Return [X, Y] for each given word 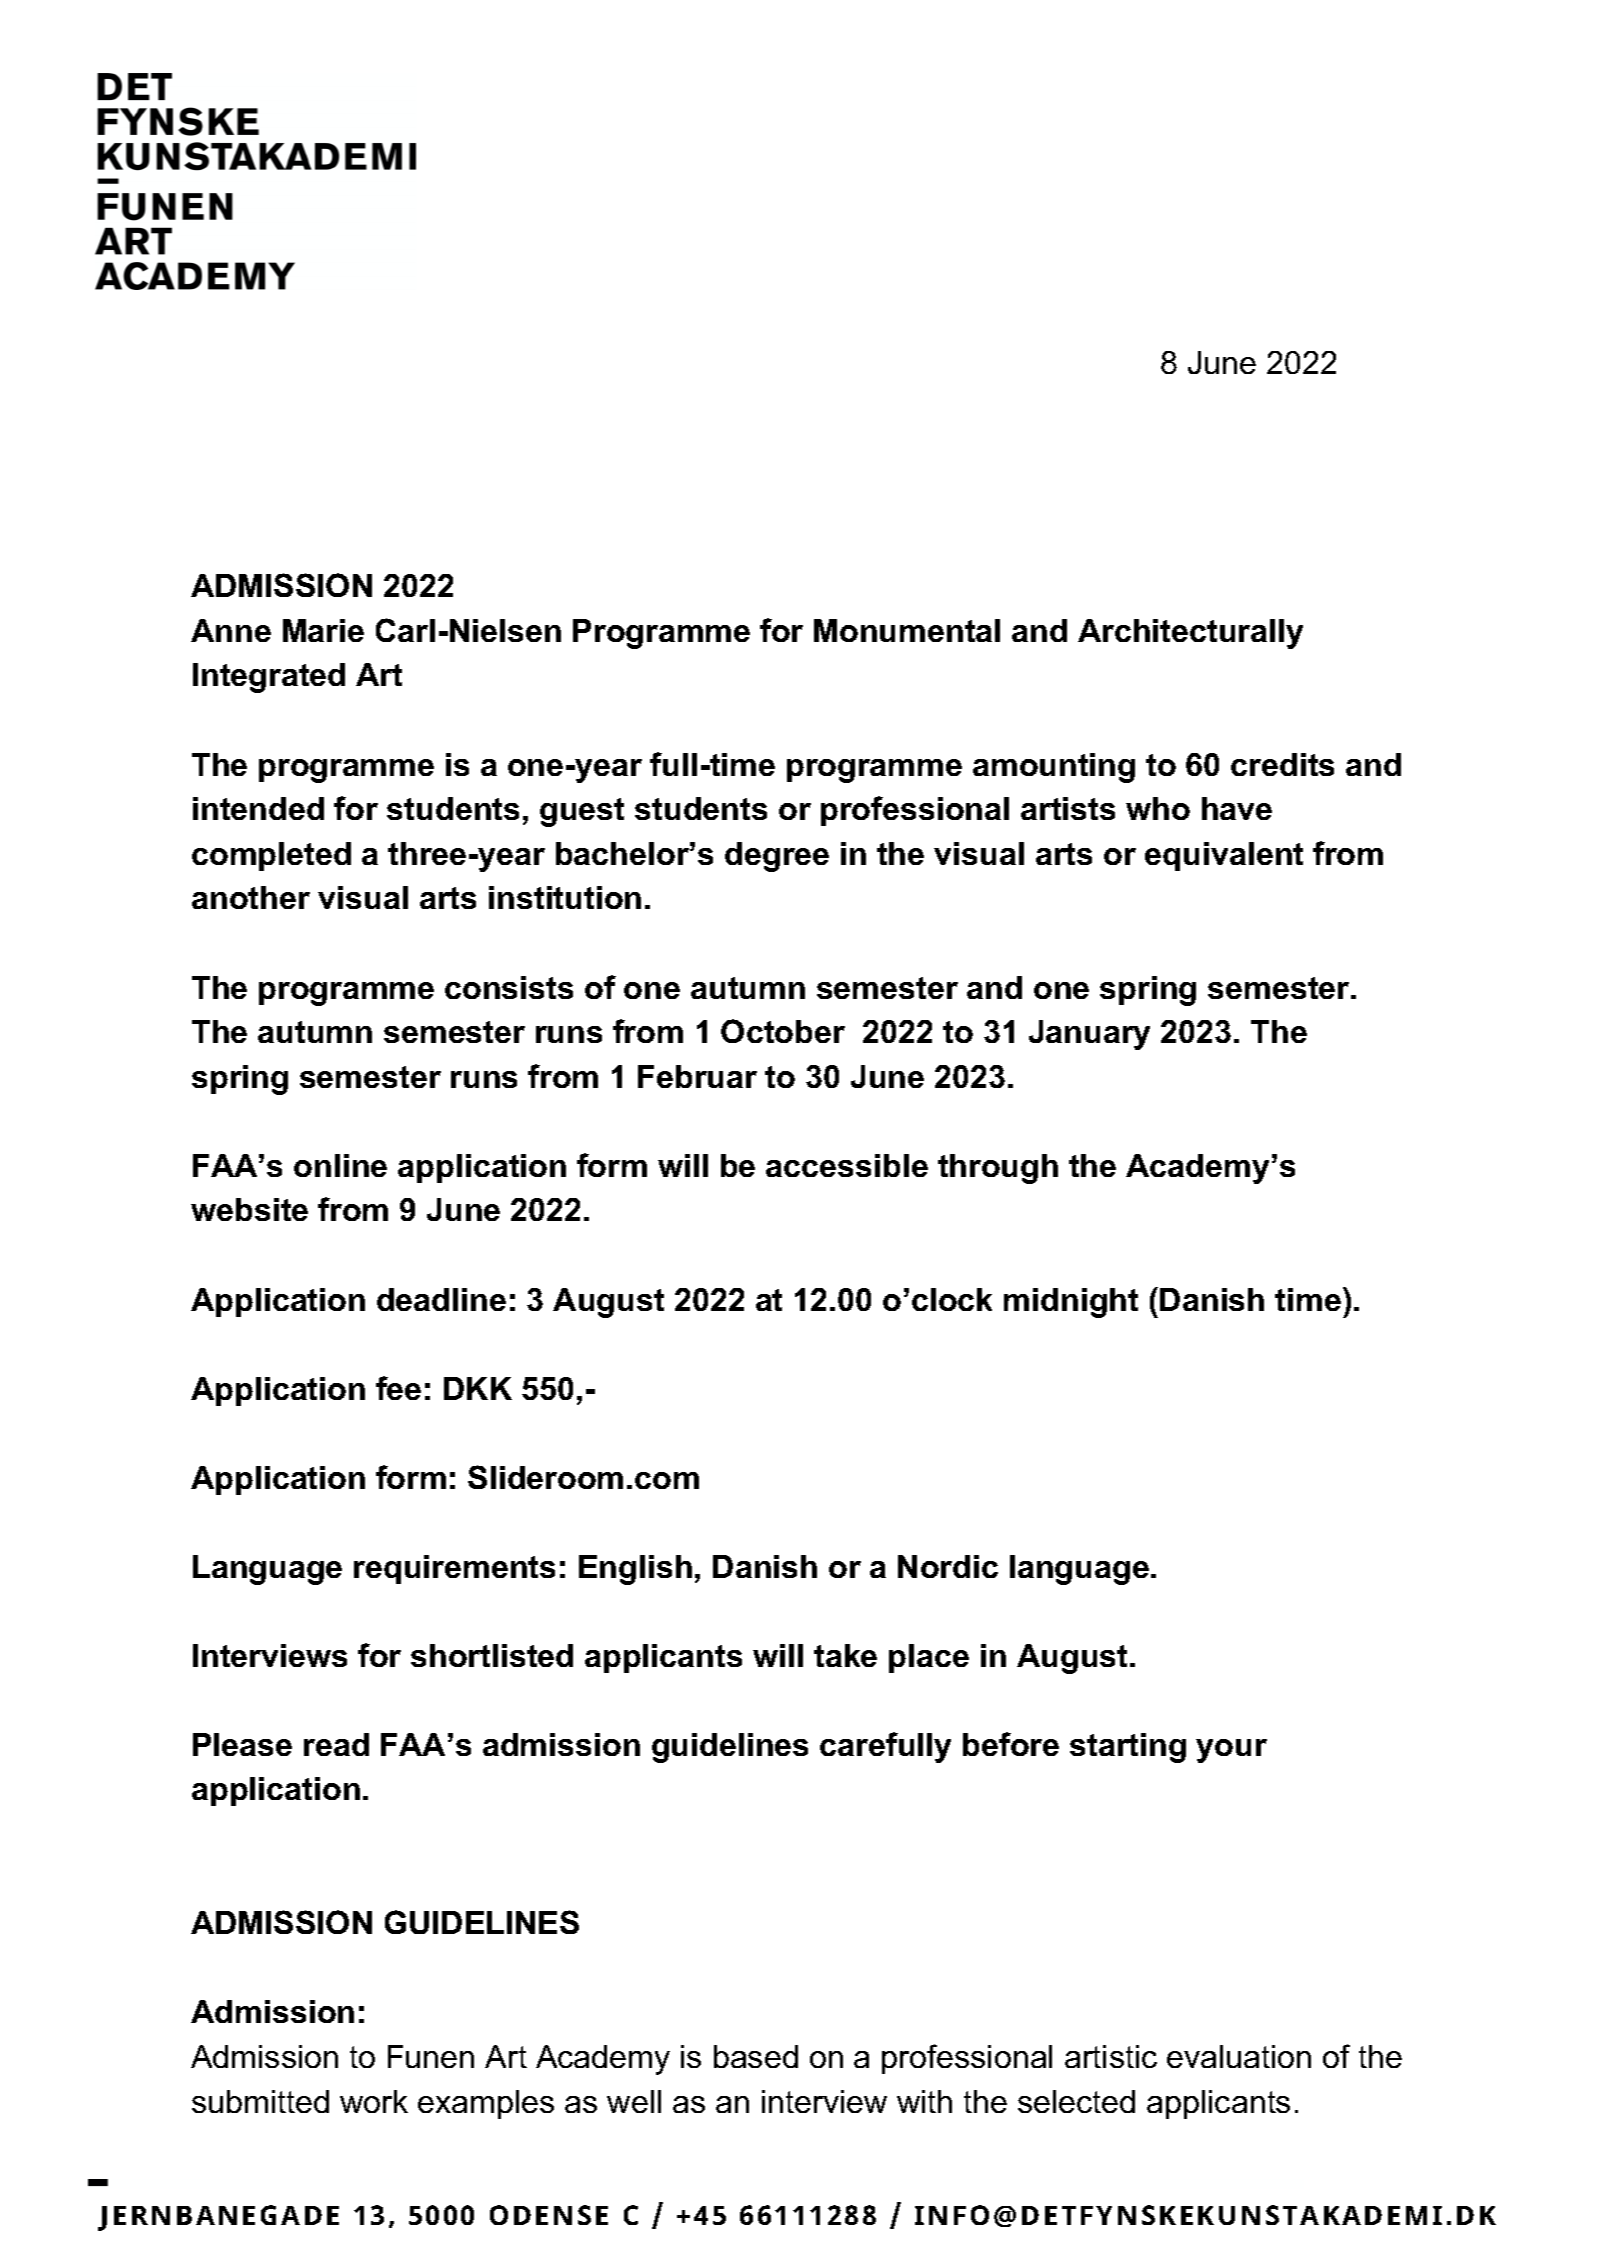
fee [398, 1388]
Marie [323, 630]
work [374, 2101]
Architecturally [1190, 634]
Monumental [907, 630]
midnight [1071, 1303]
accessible [847, 1165]
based [756, 2056]
